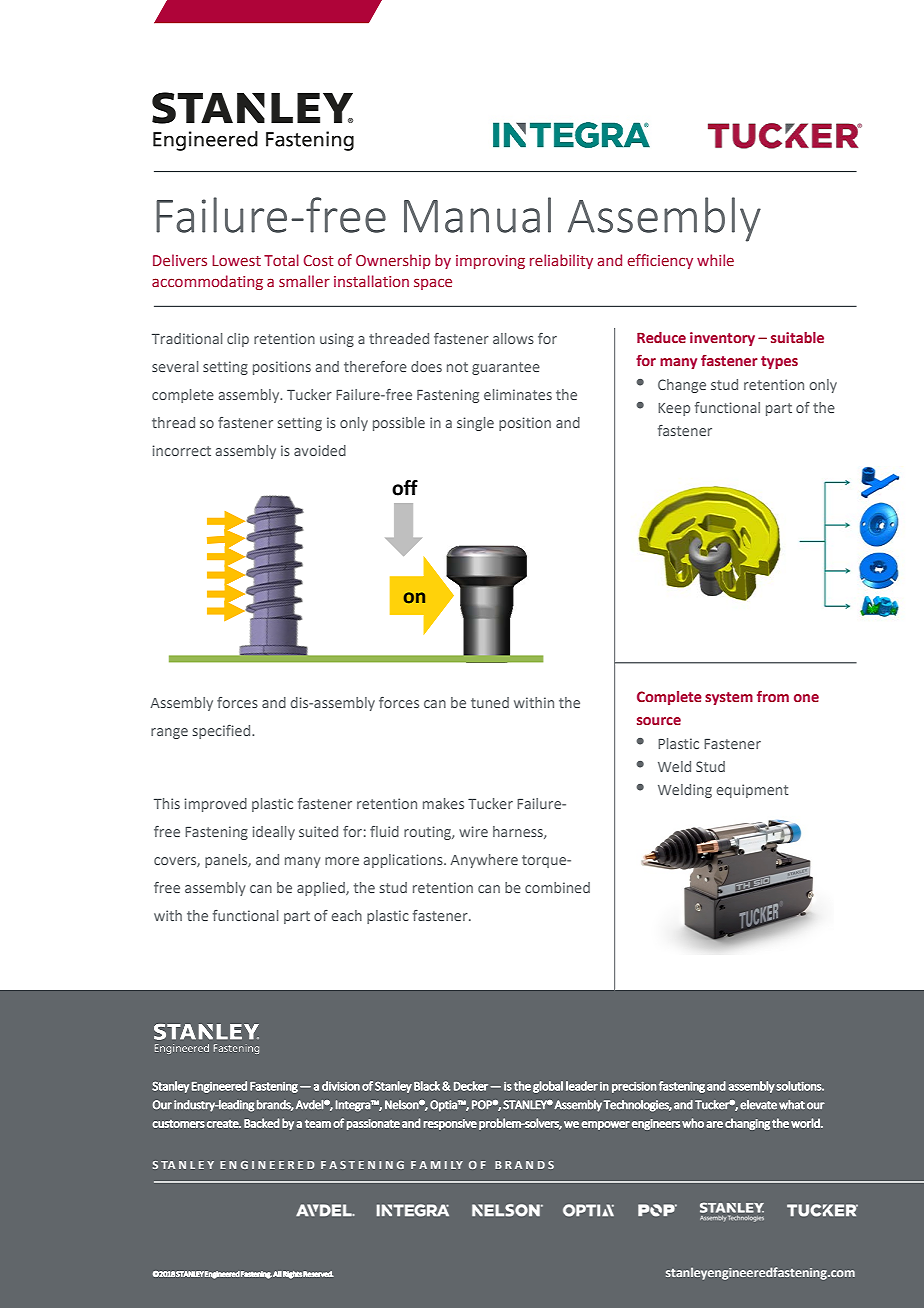 This page has width=924, height=1308. What do you see at coordinates (729, 698) in the page?
I see `system` at bounding box center [729, 698].
